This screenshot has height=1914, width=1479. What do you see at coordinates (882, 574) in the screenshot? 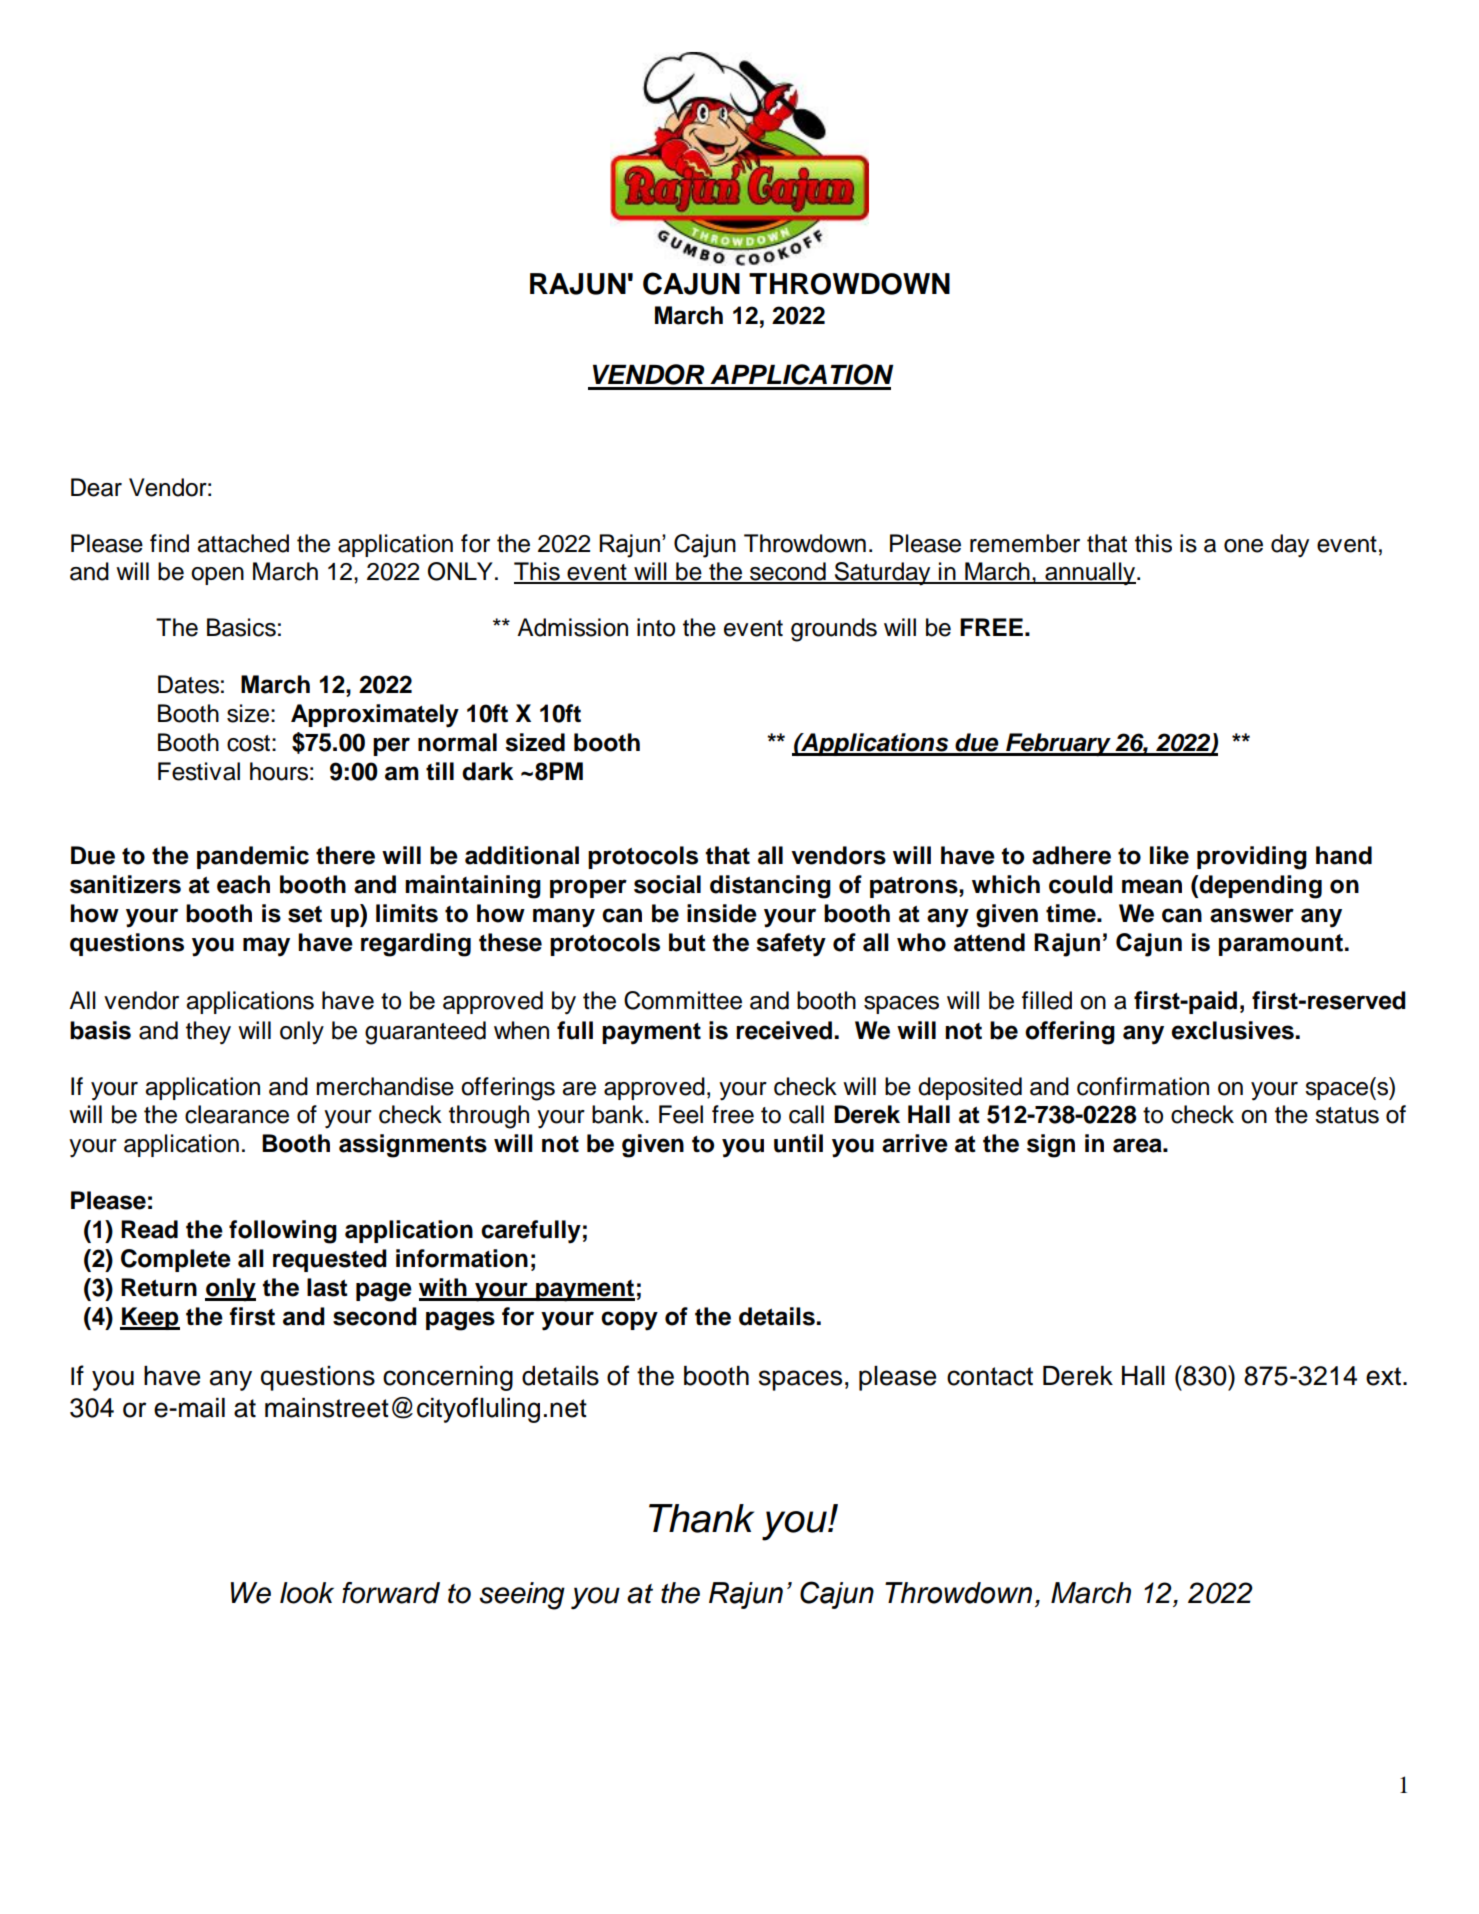
I see `Saturday` at bounding box center [882, 574].
